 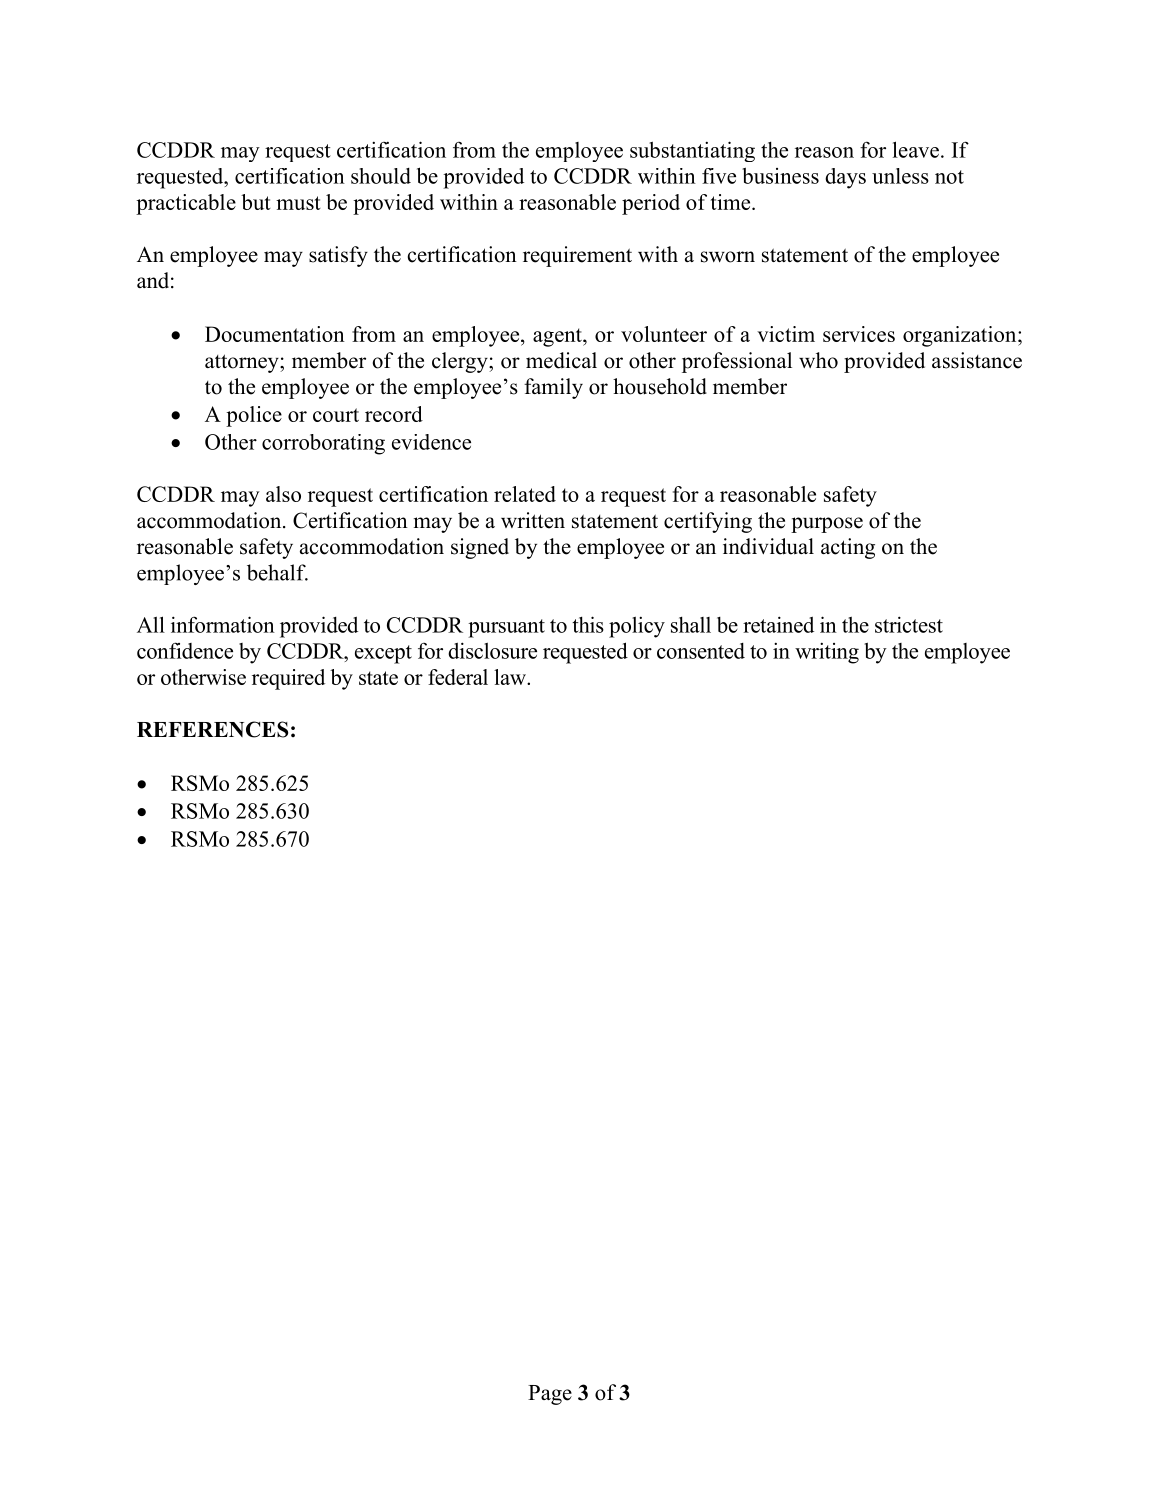 What do you see at coordinates (458, 677) in the document?
I see `federal` at bounding box center [458, 677].
